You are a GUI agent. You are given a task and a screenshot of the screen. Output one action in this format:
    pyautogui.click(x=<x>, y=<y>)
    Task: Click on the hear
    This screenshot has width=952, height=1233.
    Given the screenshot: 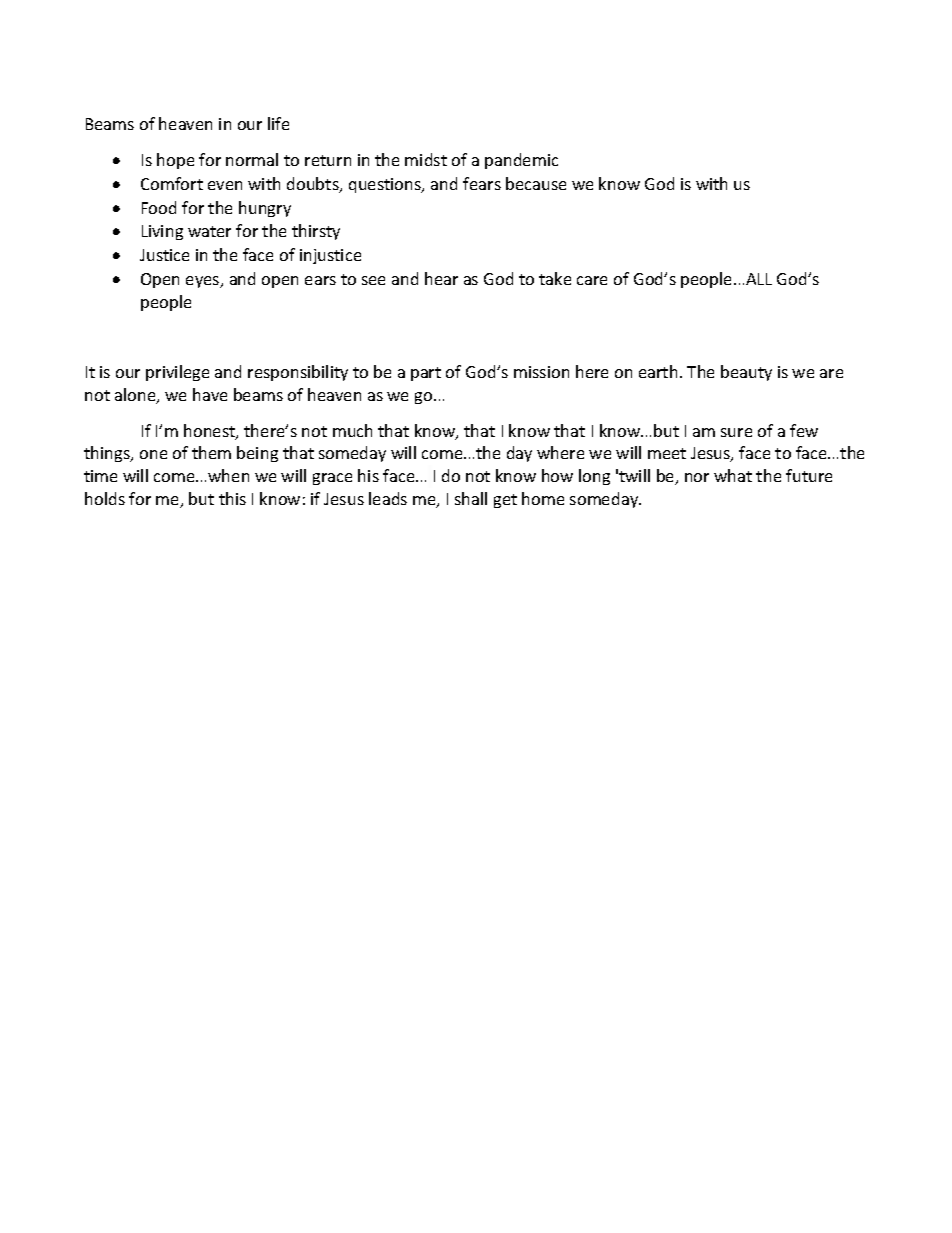 What is the action you would take?
    pyautogui.click(x=441, y=278)
